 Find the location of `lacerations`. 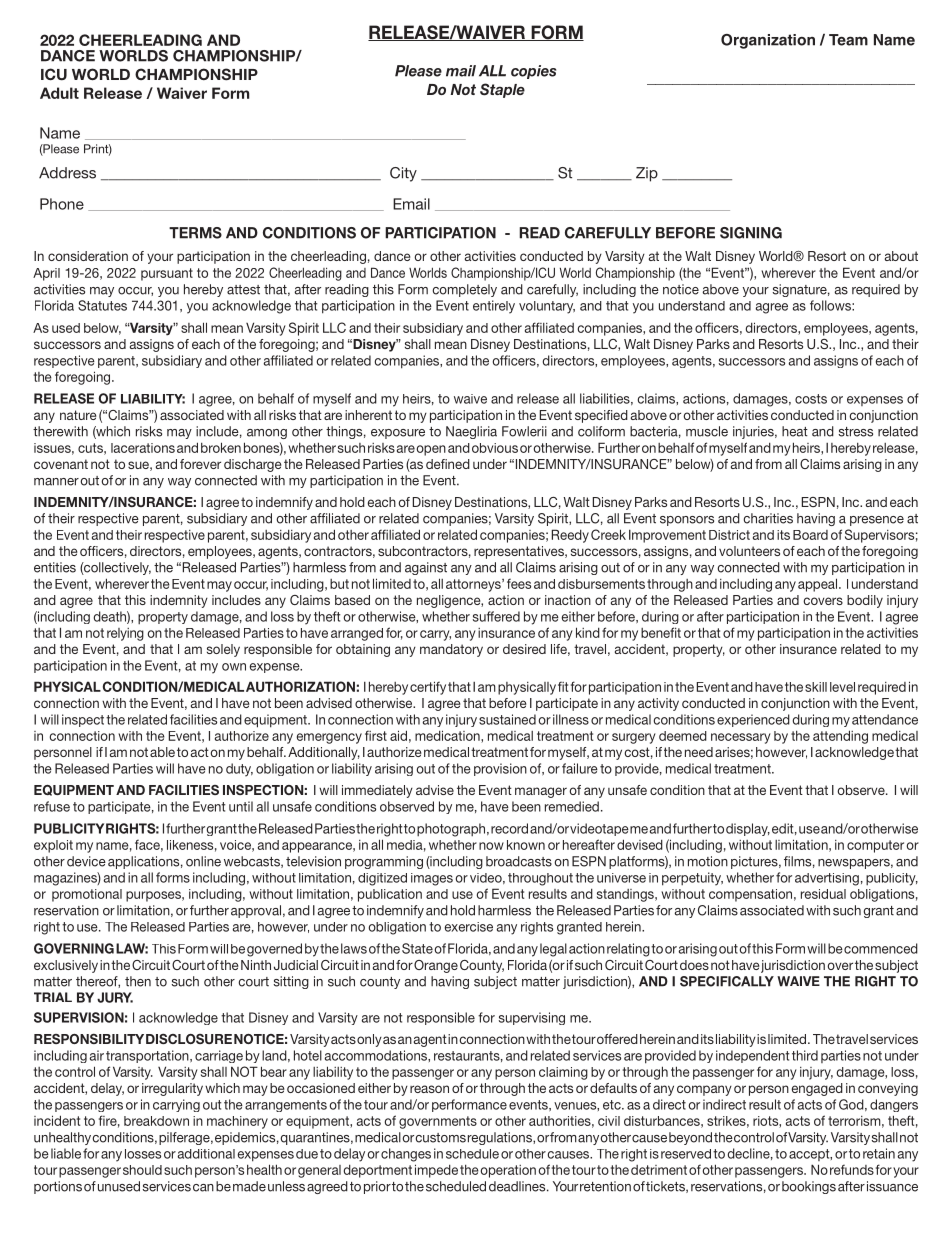

lacerations is located at coordinates (143, 448).
